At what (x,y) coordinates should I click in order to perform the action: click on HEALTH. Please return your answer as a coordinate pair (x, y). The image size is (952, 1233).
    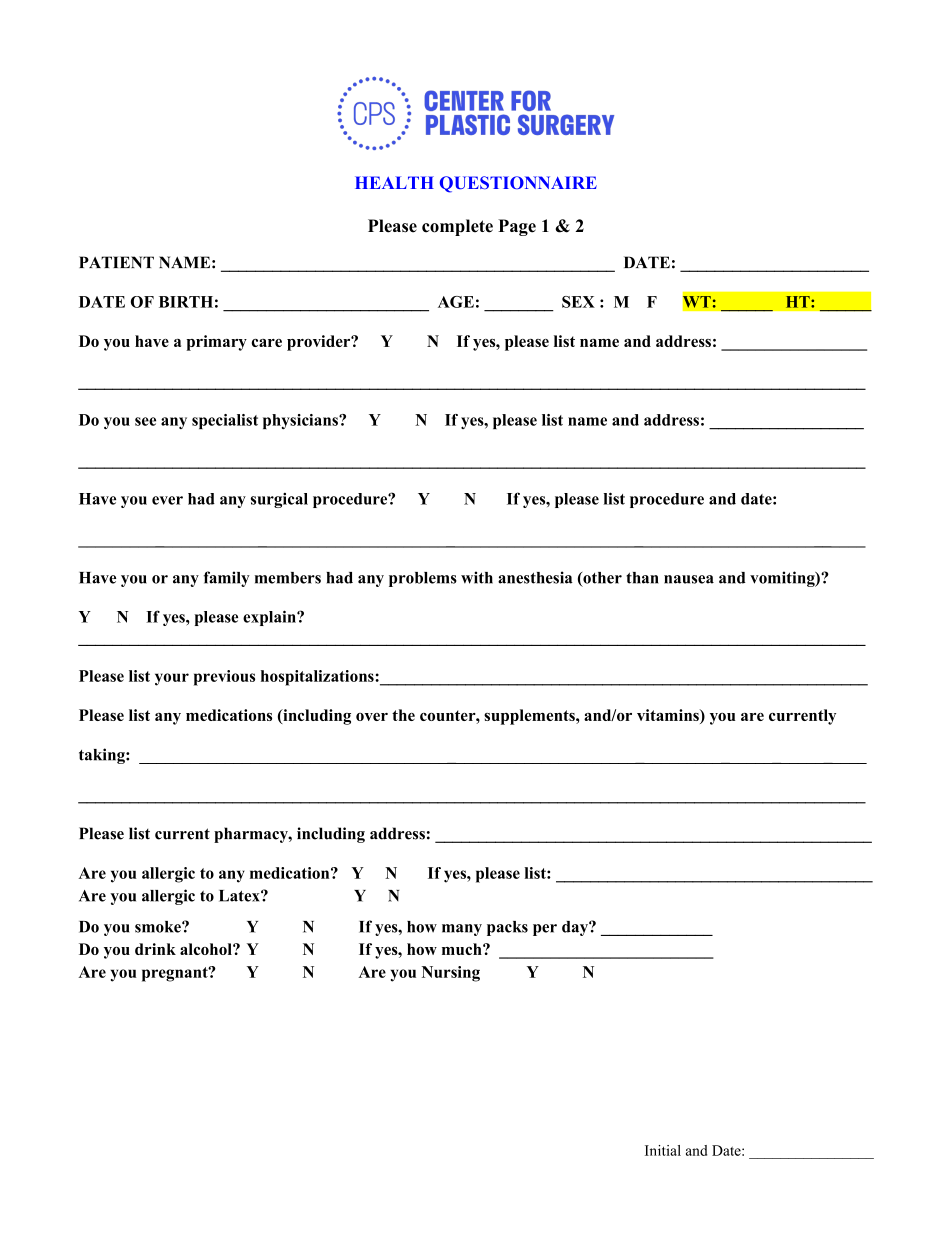
    Looking at the image, I should click on (394, 182).
